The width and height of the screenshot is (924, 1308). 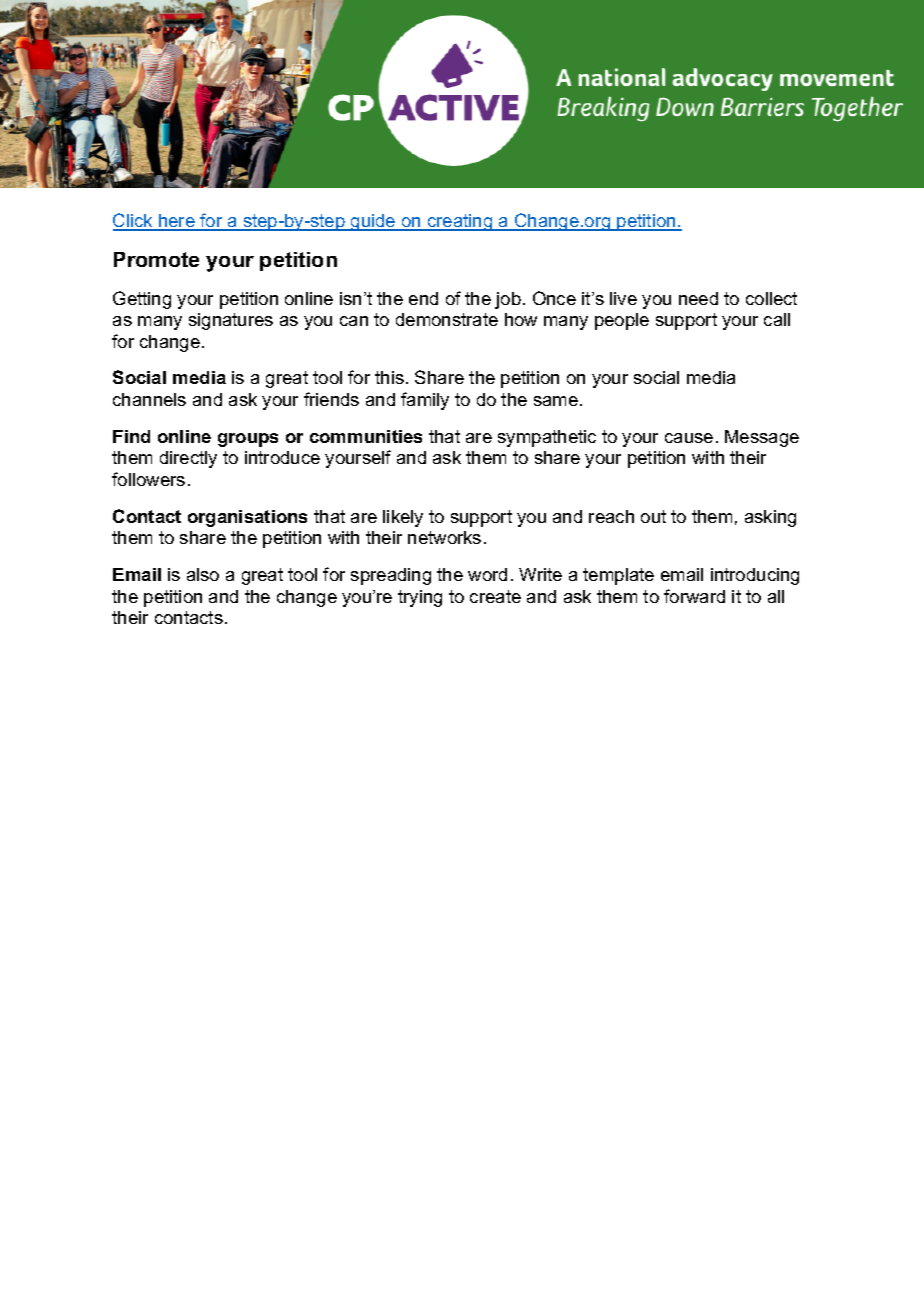 What do you see at coordinates (231, 321) in the screenshot?
I see `signatures` at bounding box center [231, 321].
